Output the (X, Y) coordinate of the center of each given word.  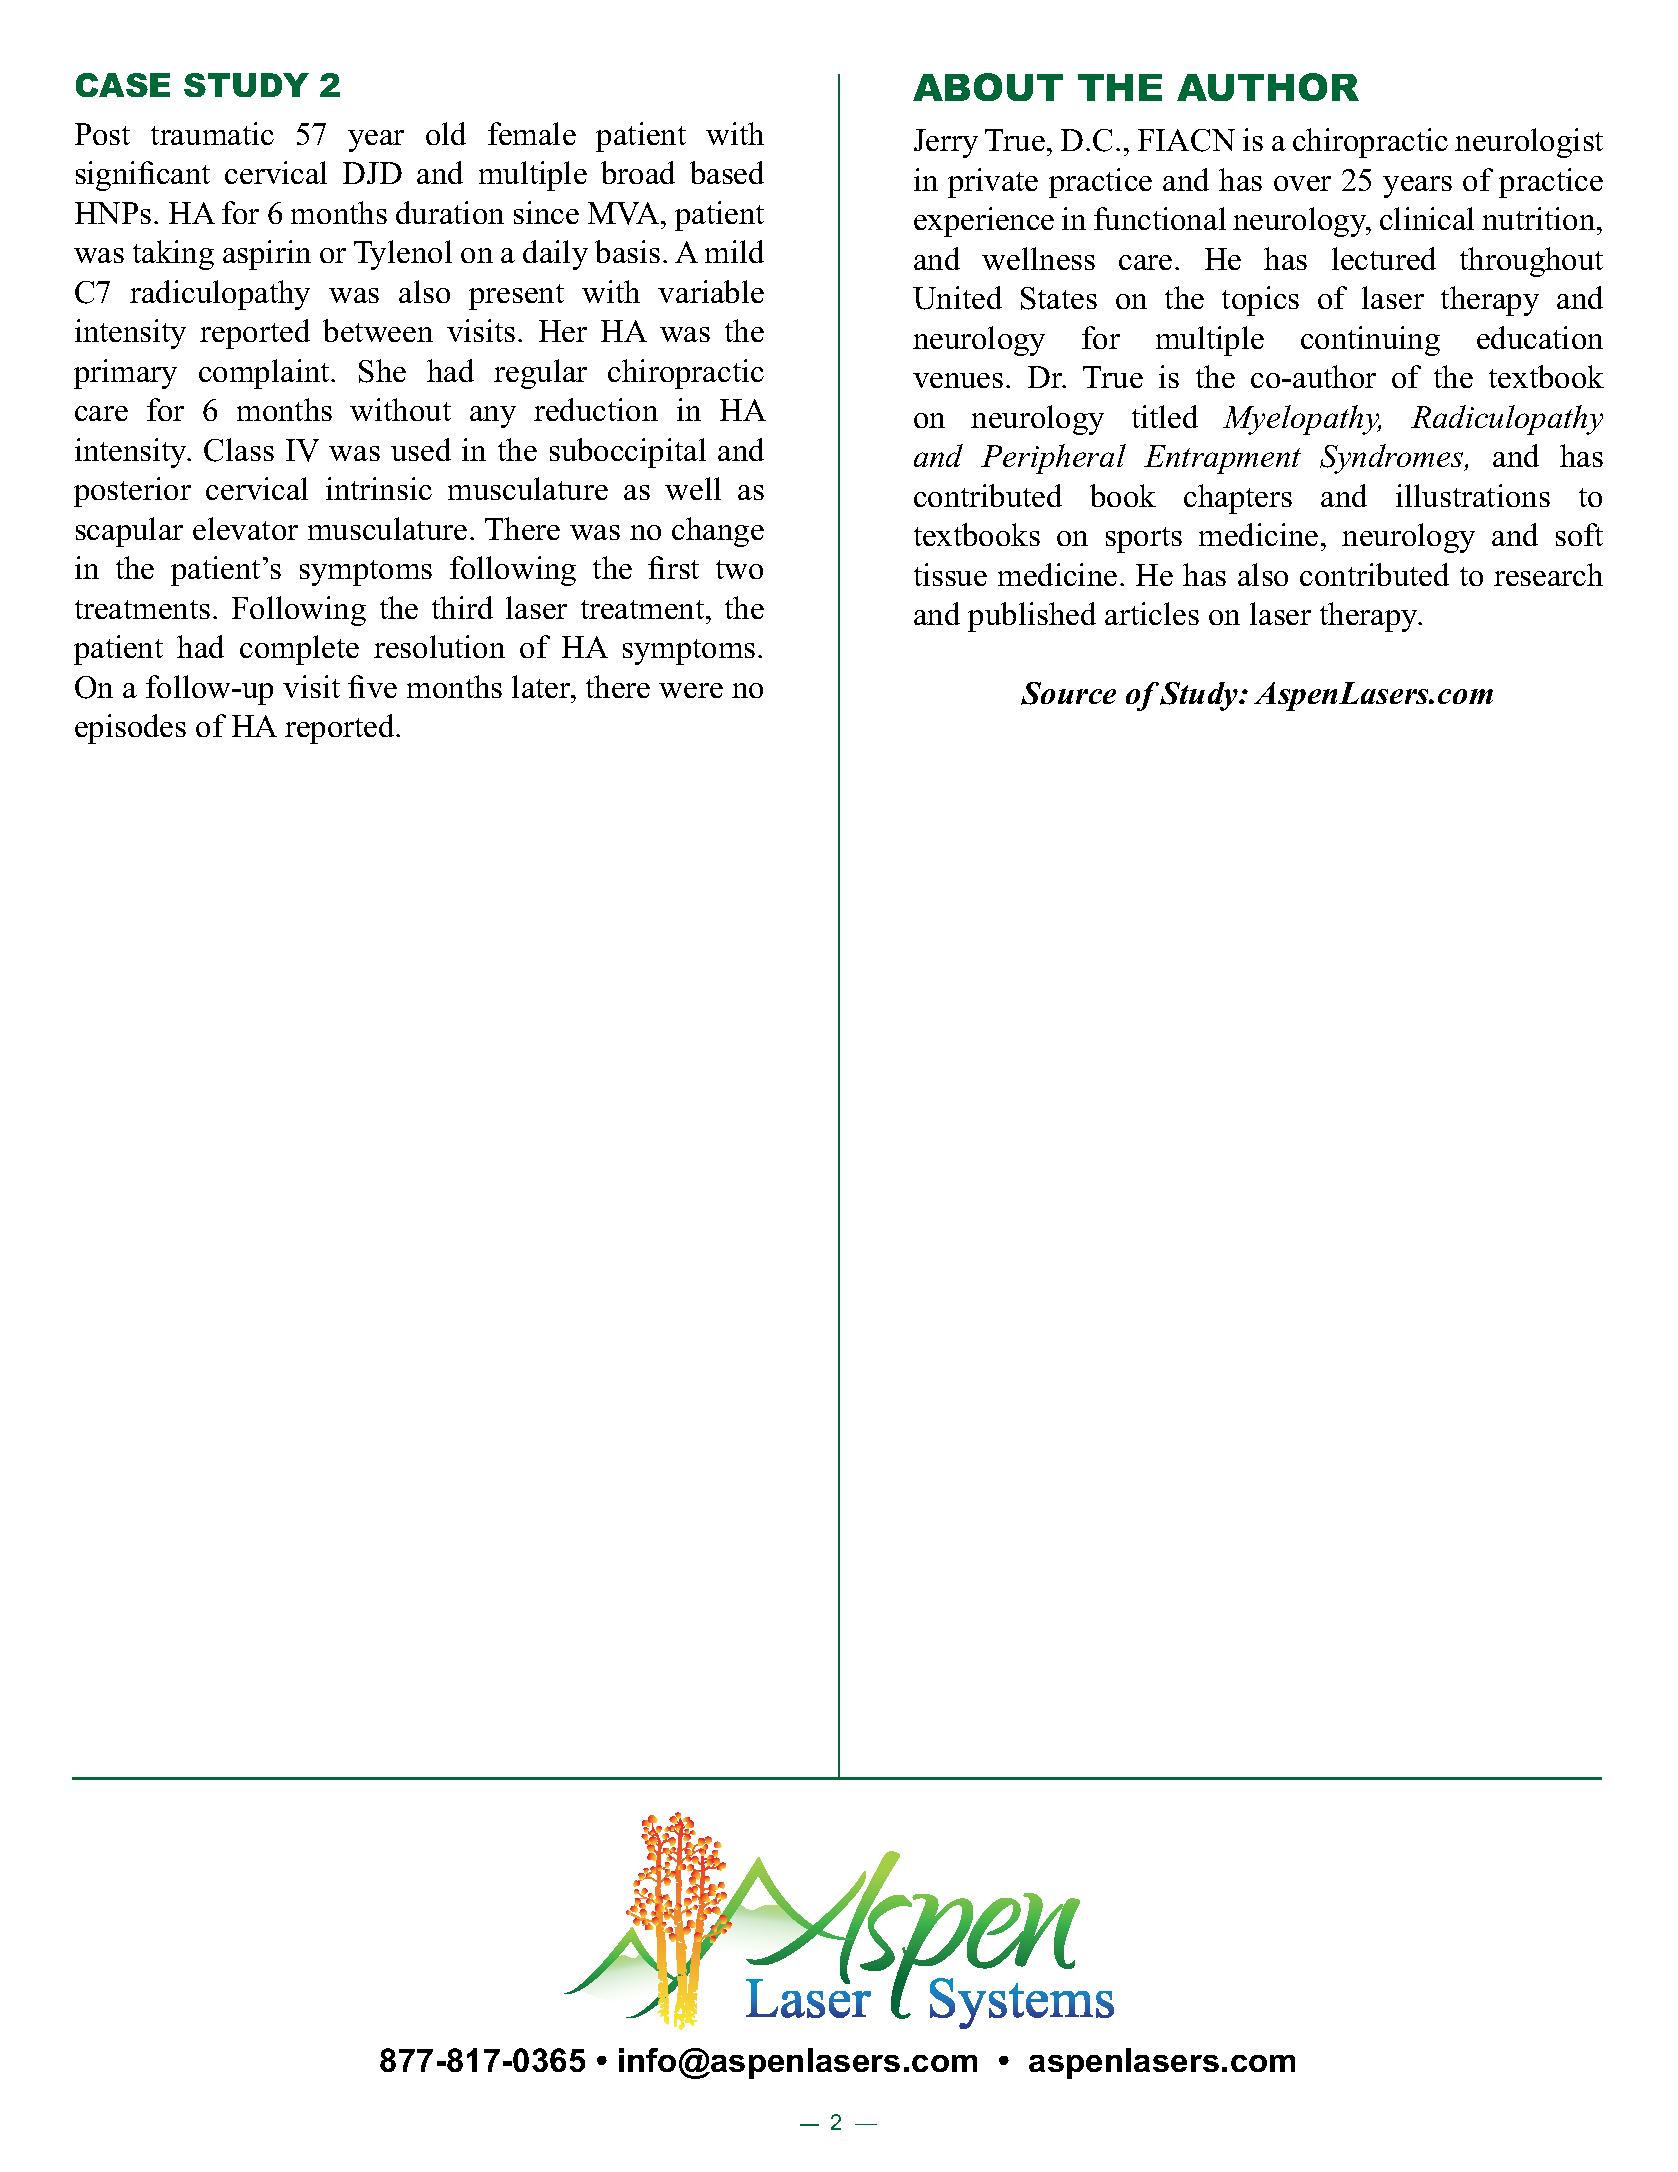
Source (1068, 693)
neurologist (1529, 143)
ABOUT (988, 87)
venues (958, 380)
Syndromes (1393, 459)
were (691, 690)
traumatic (212, 133)
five (372, 686)
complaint (265, 374)
